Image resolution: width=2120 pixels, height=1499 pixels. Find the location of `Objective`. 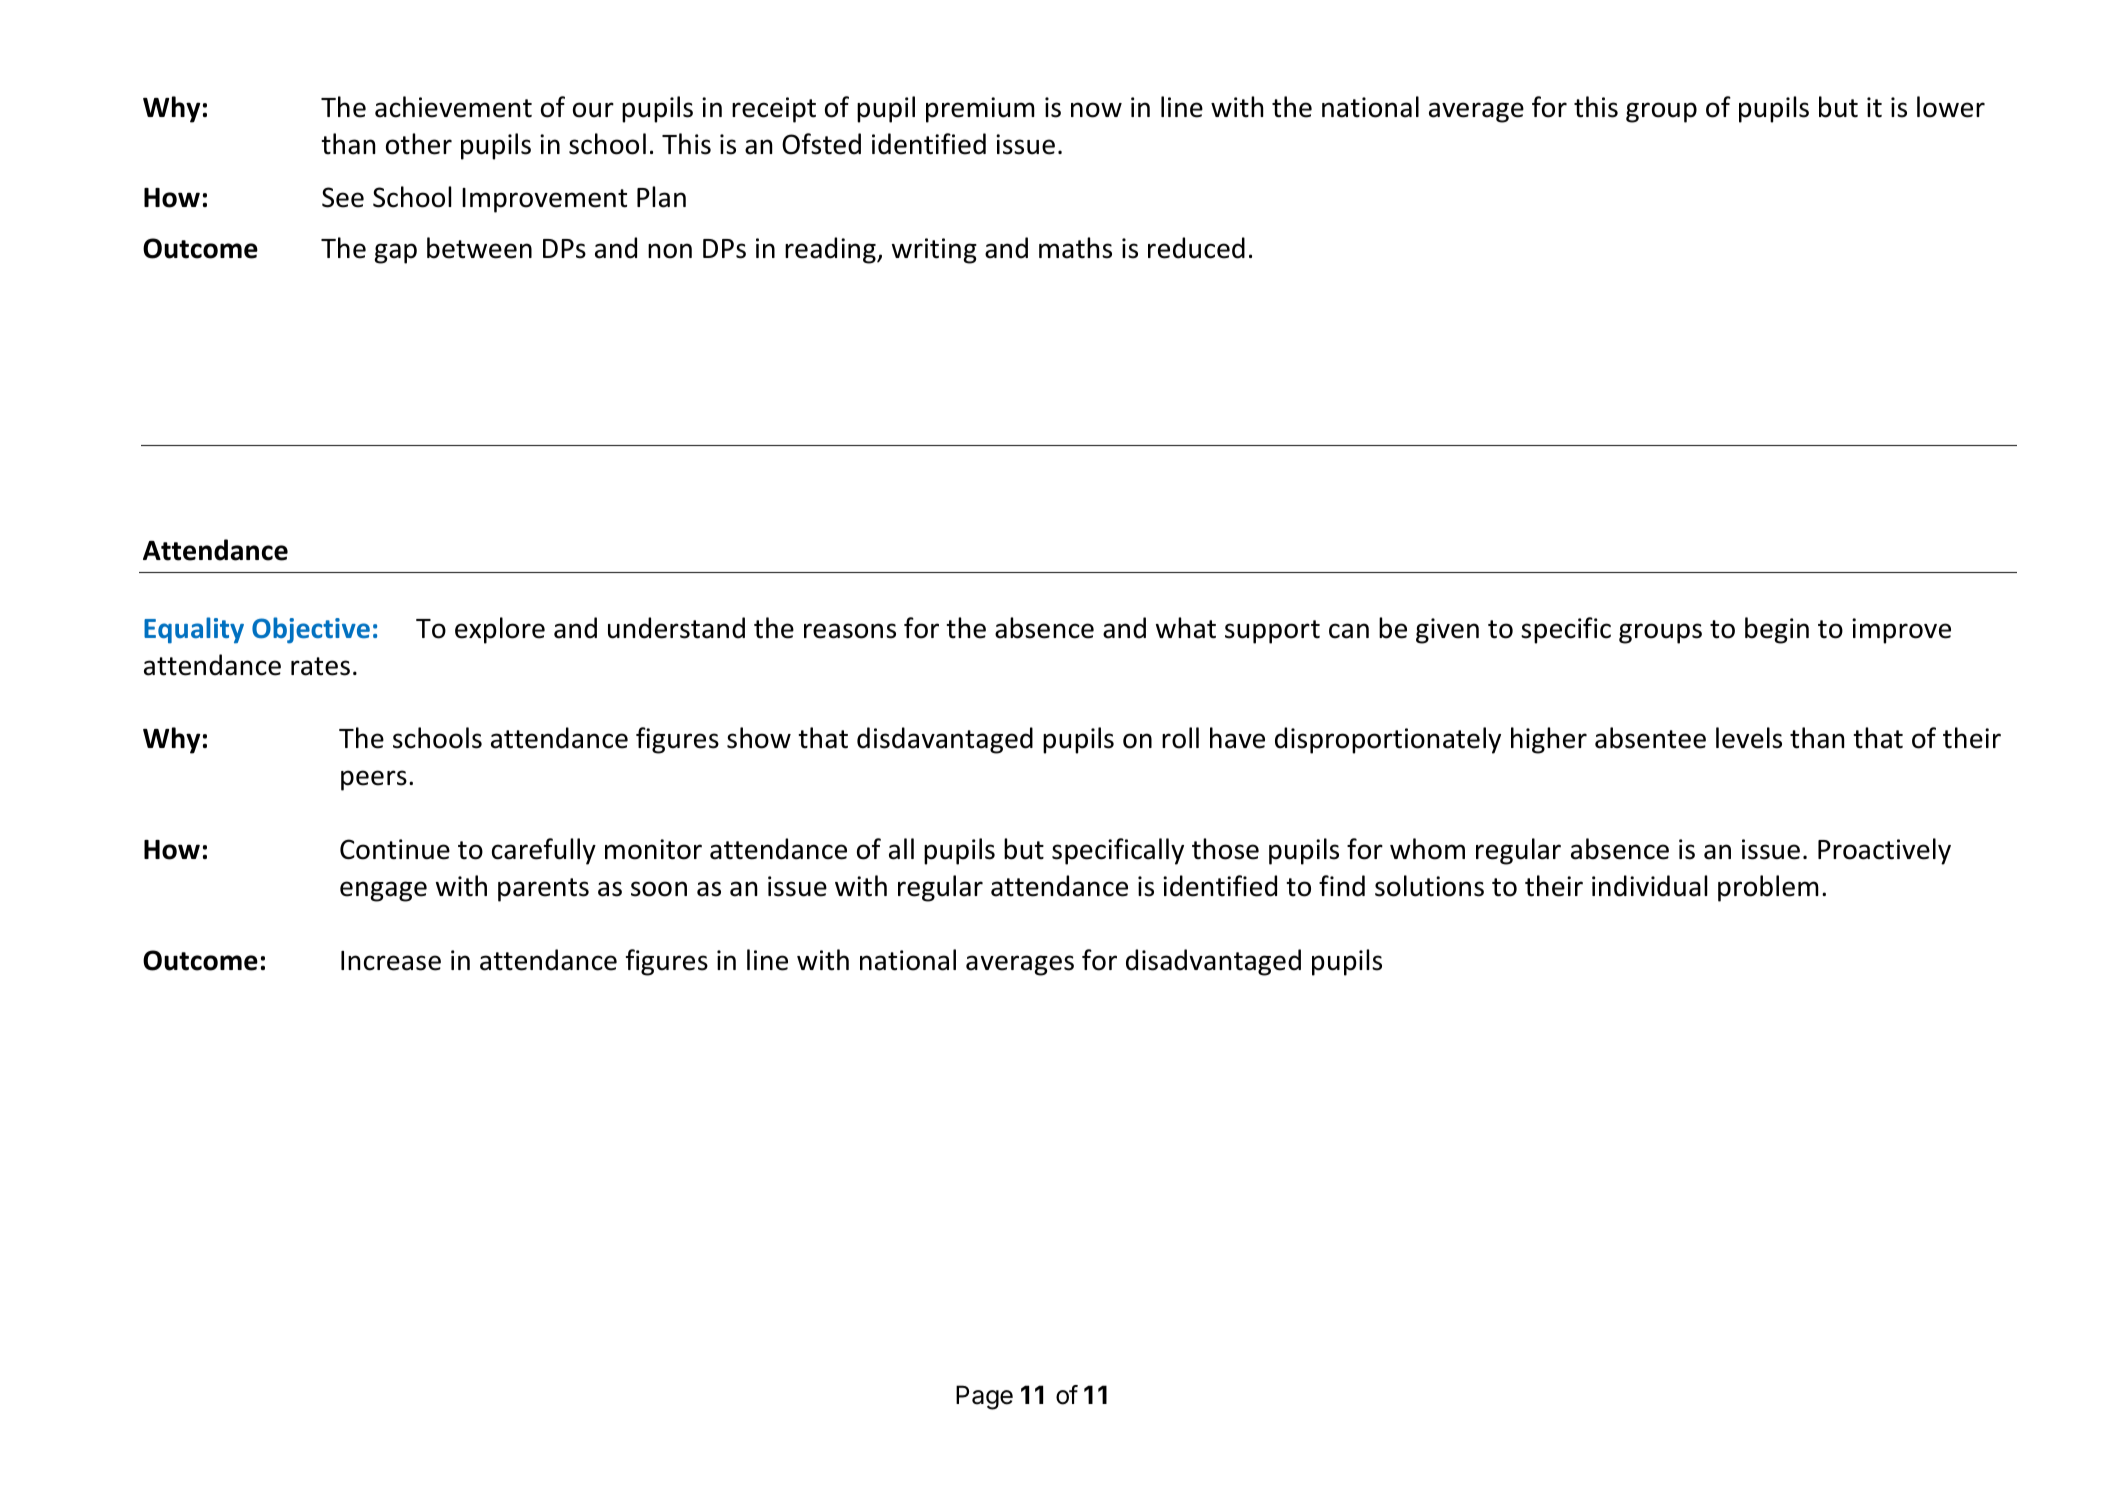

Objective is located at coordinates (311, 630).
